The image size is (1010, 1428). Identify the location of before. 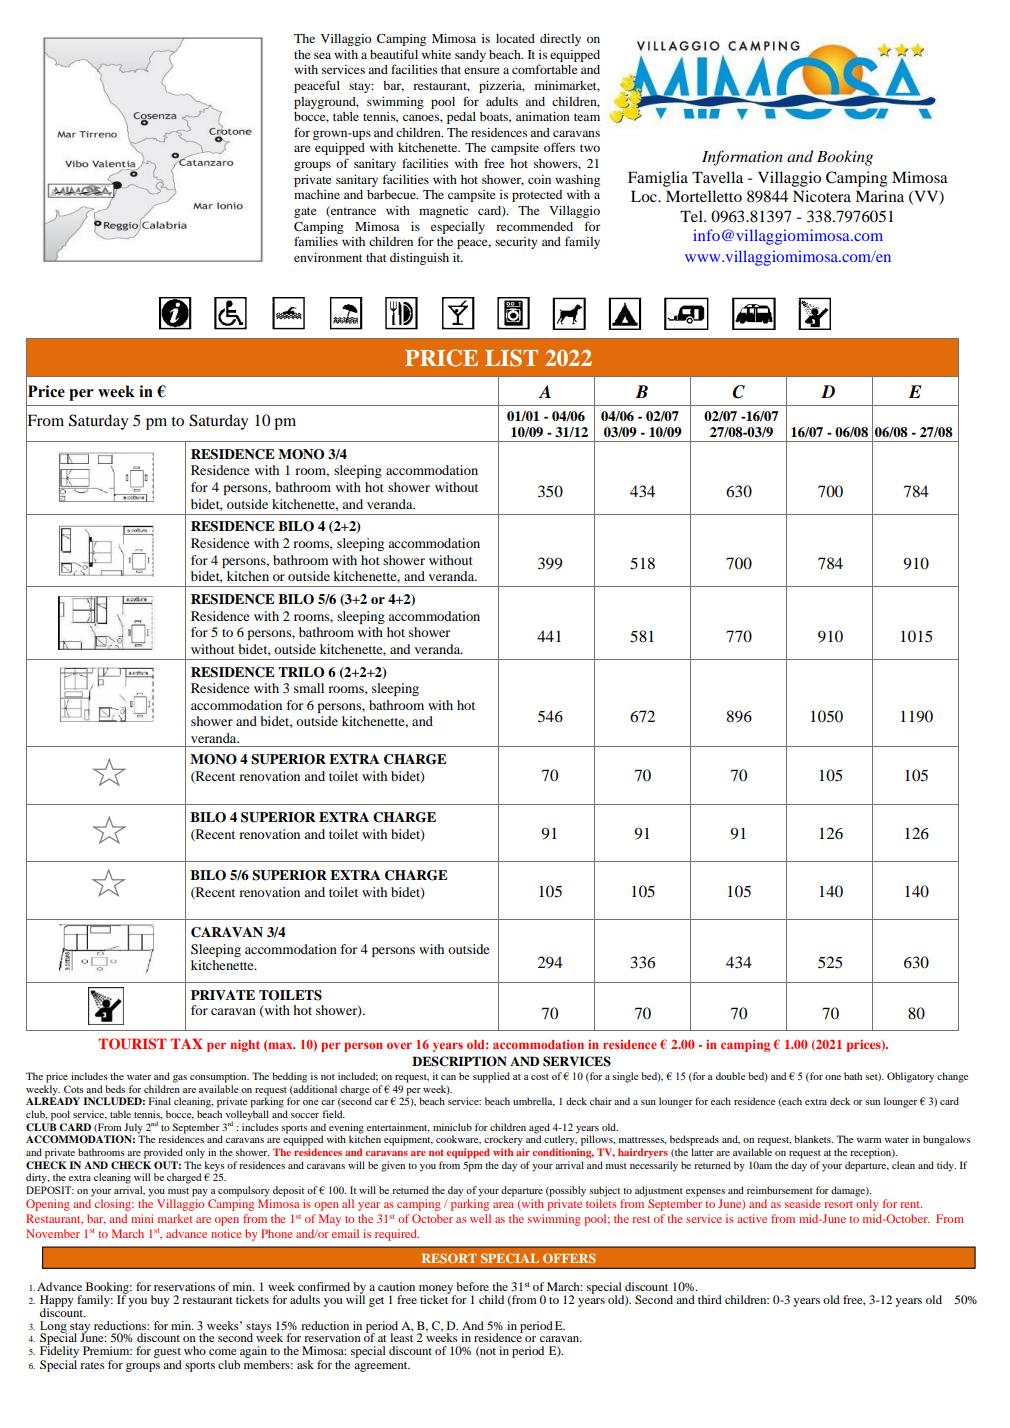
(472, 1286).
